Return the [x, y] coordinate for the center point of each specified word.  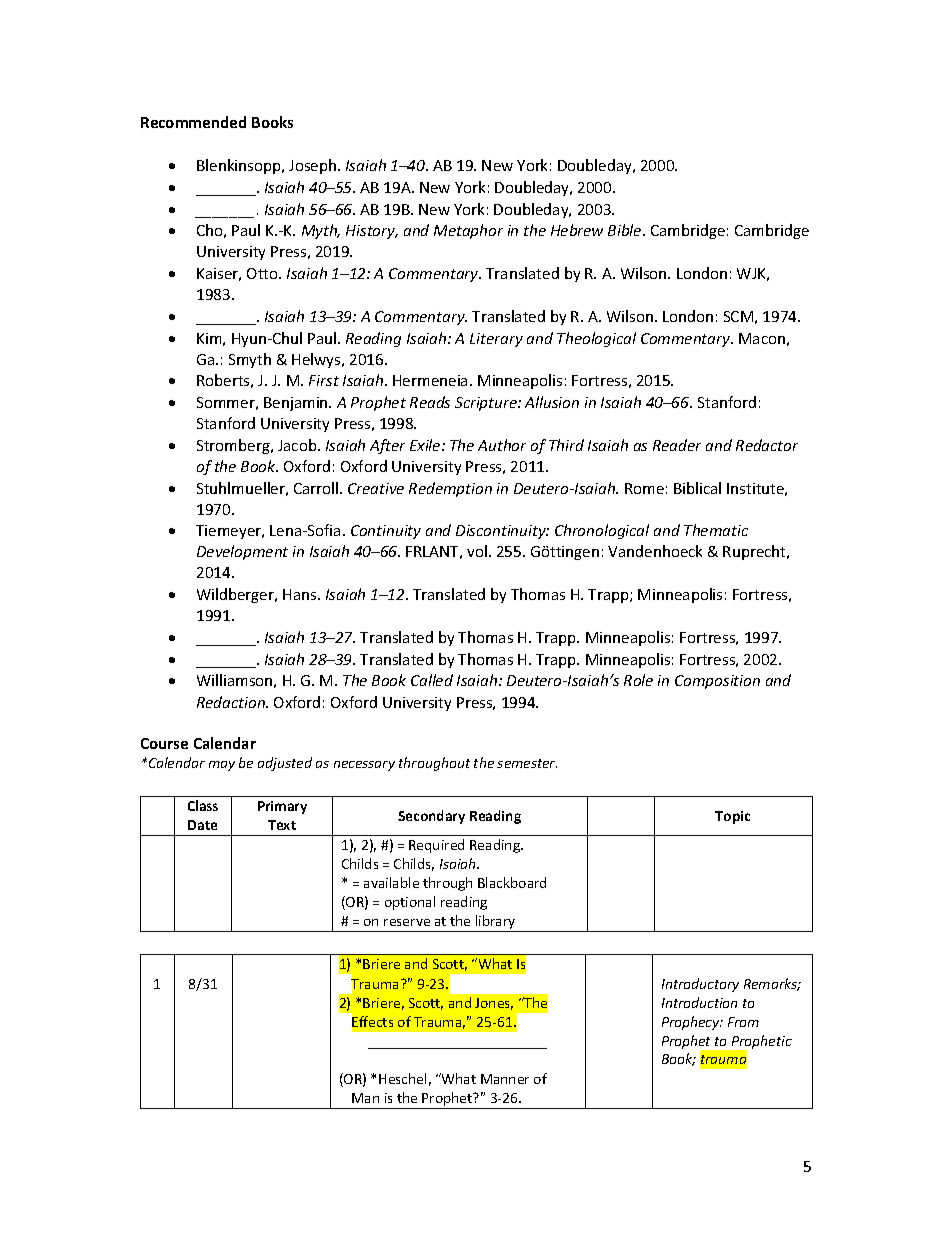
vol [477, 551]
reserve [407, 922]
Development [242, 552]
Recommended [193, 122]
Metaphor [468, 231]
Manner [505, 1079]
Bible [626, 230]
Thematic [716, 530]
